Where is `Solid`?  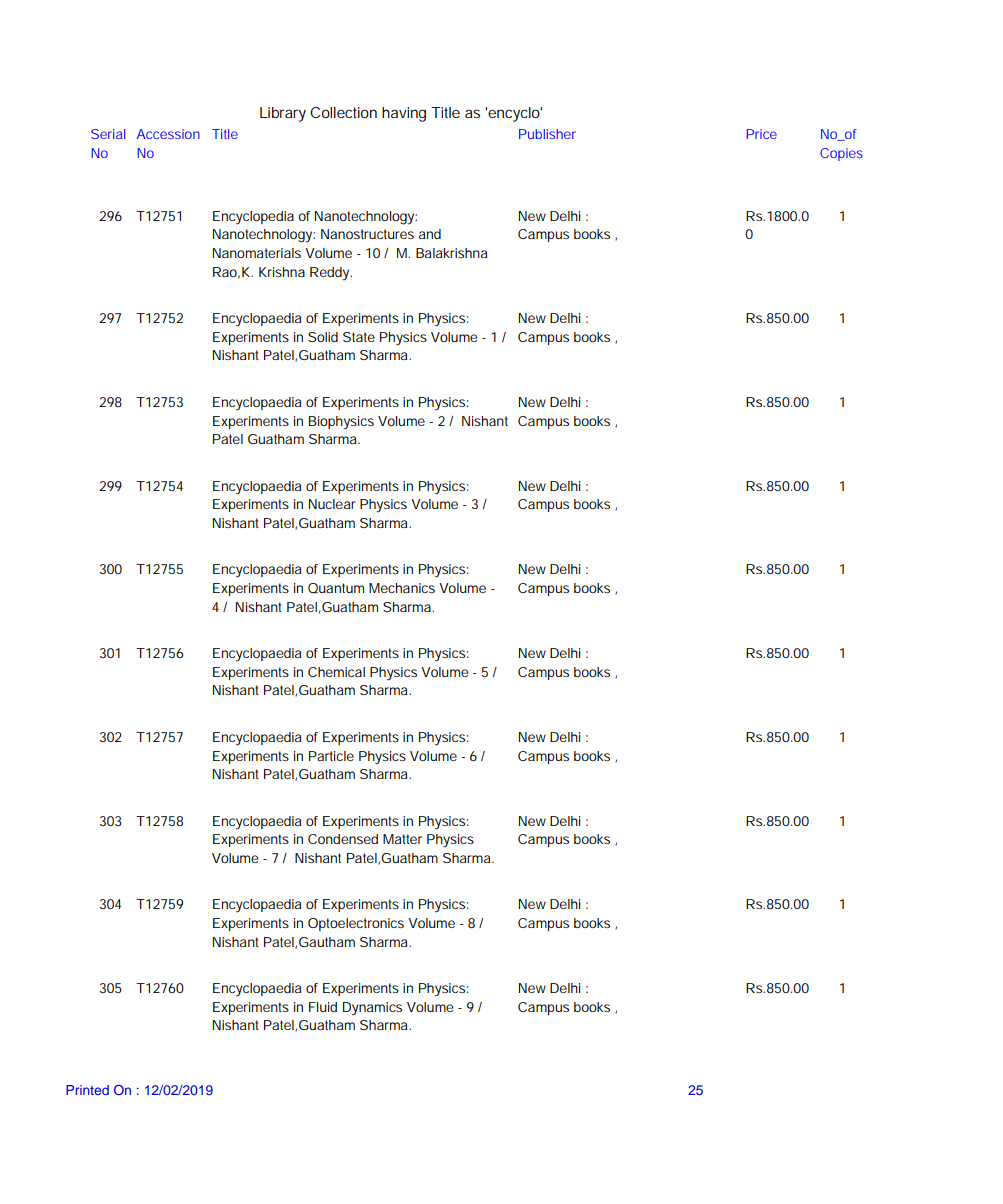
Solid is located at coordinates (323, 337).
